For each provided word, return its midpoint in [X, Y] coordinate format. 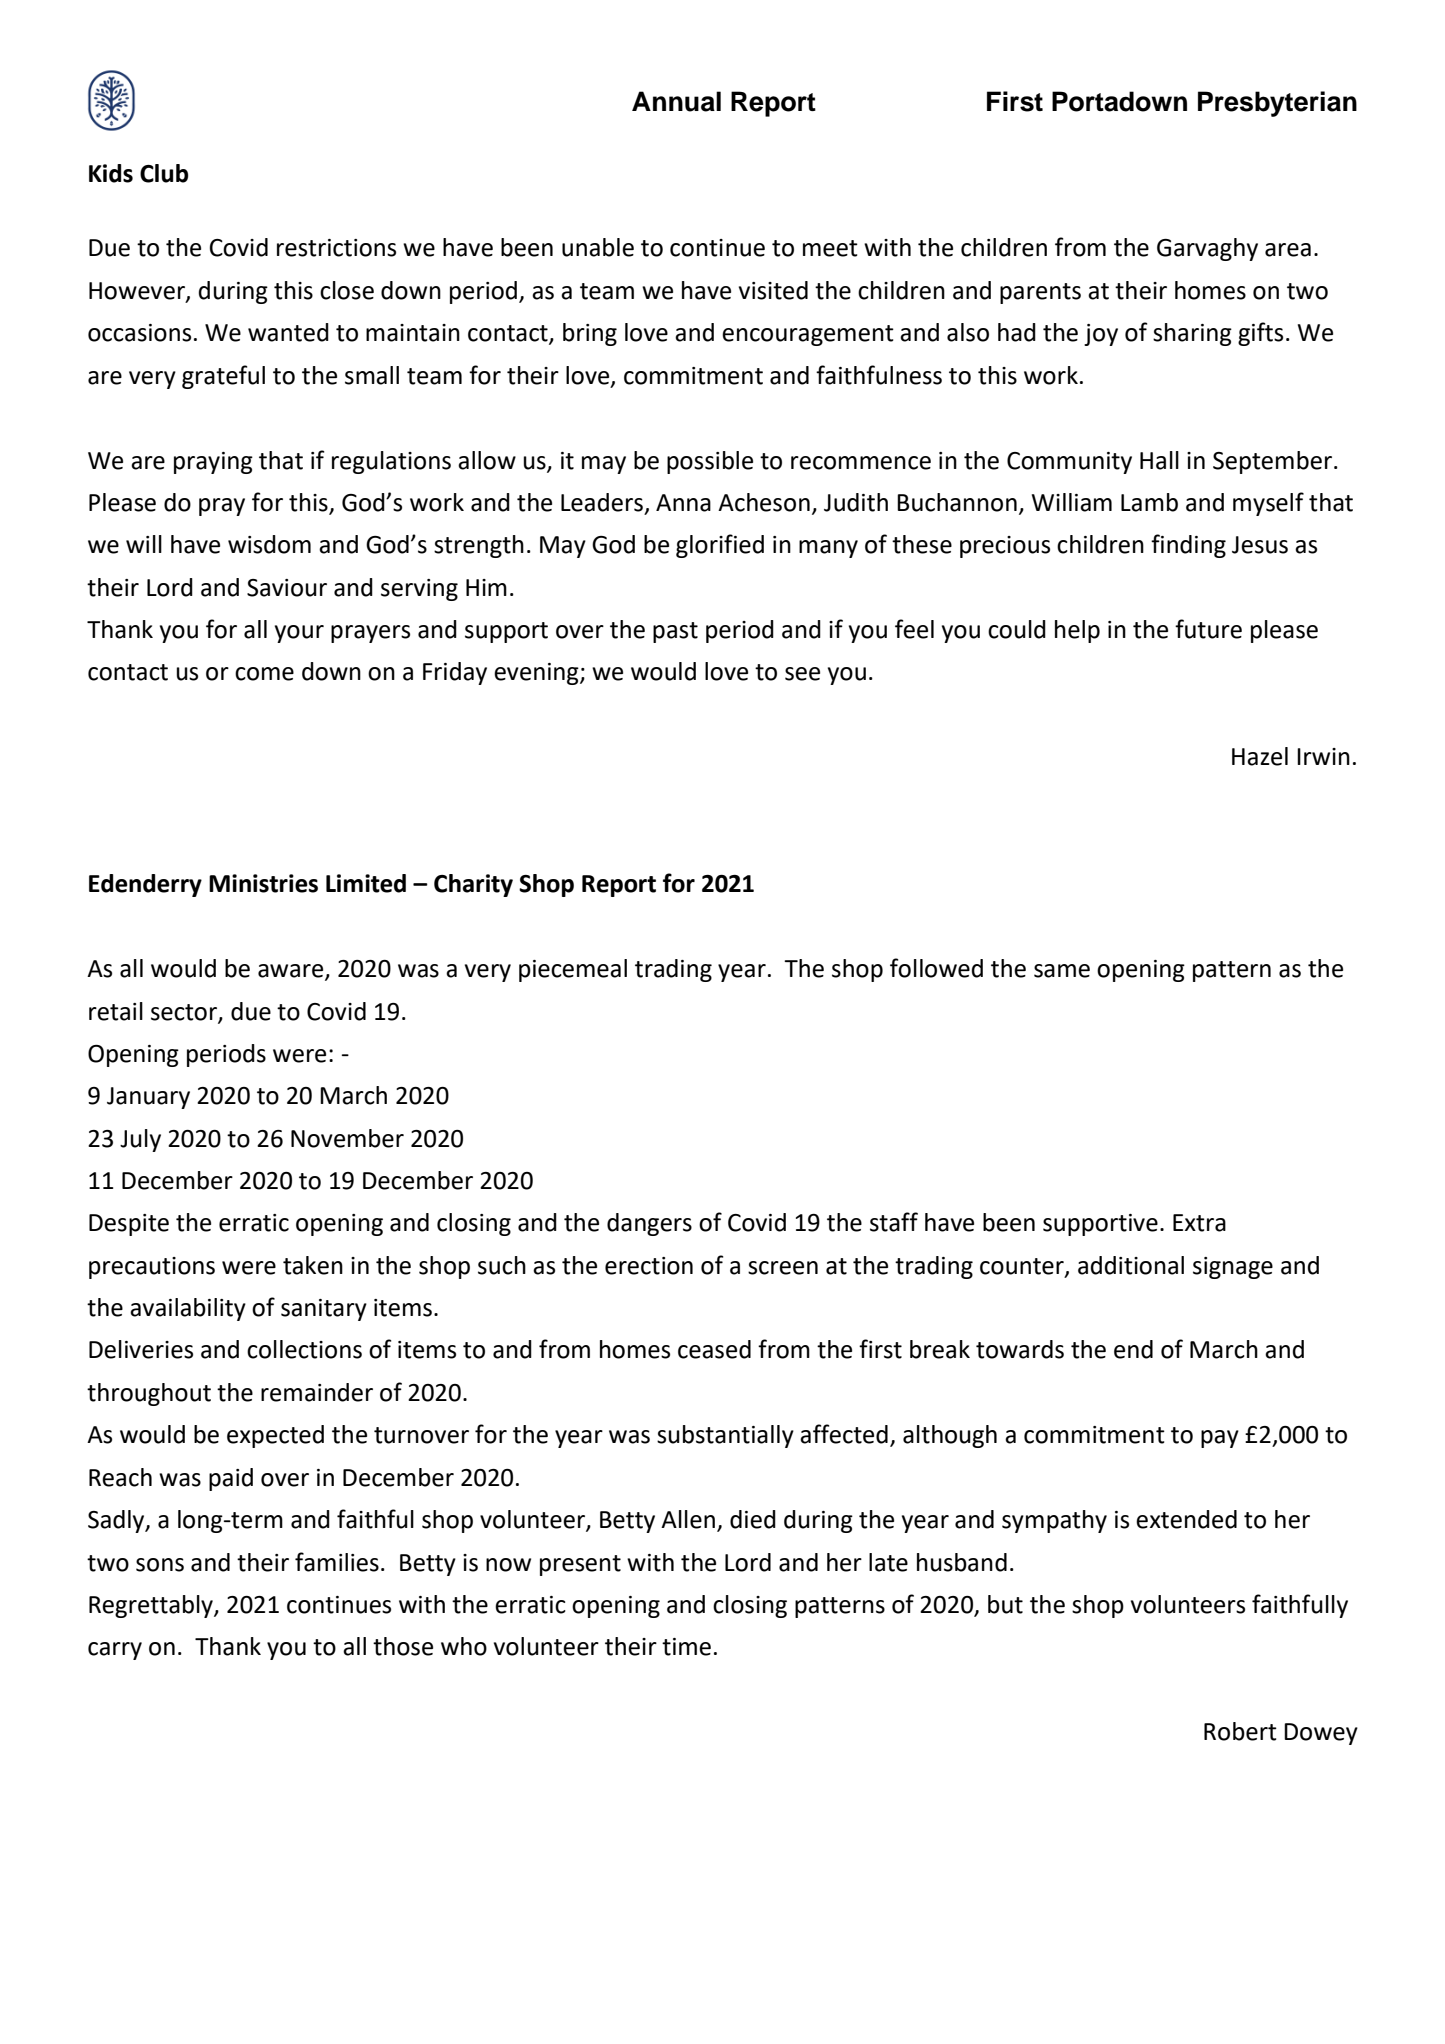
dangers [649, 1224]
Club [164, 173]
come [264, 674]
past [675, 632]
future [1208, 629]
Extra [1199, 1223]
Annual [676, 101]
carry [115, 1651]
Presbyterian [1277, 104]
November [347, 1138]
